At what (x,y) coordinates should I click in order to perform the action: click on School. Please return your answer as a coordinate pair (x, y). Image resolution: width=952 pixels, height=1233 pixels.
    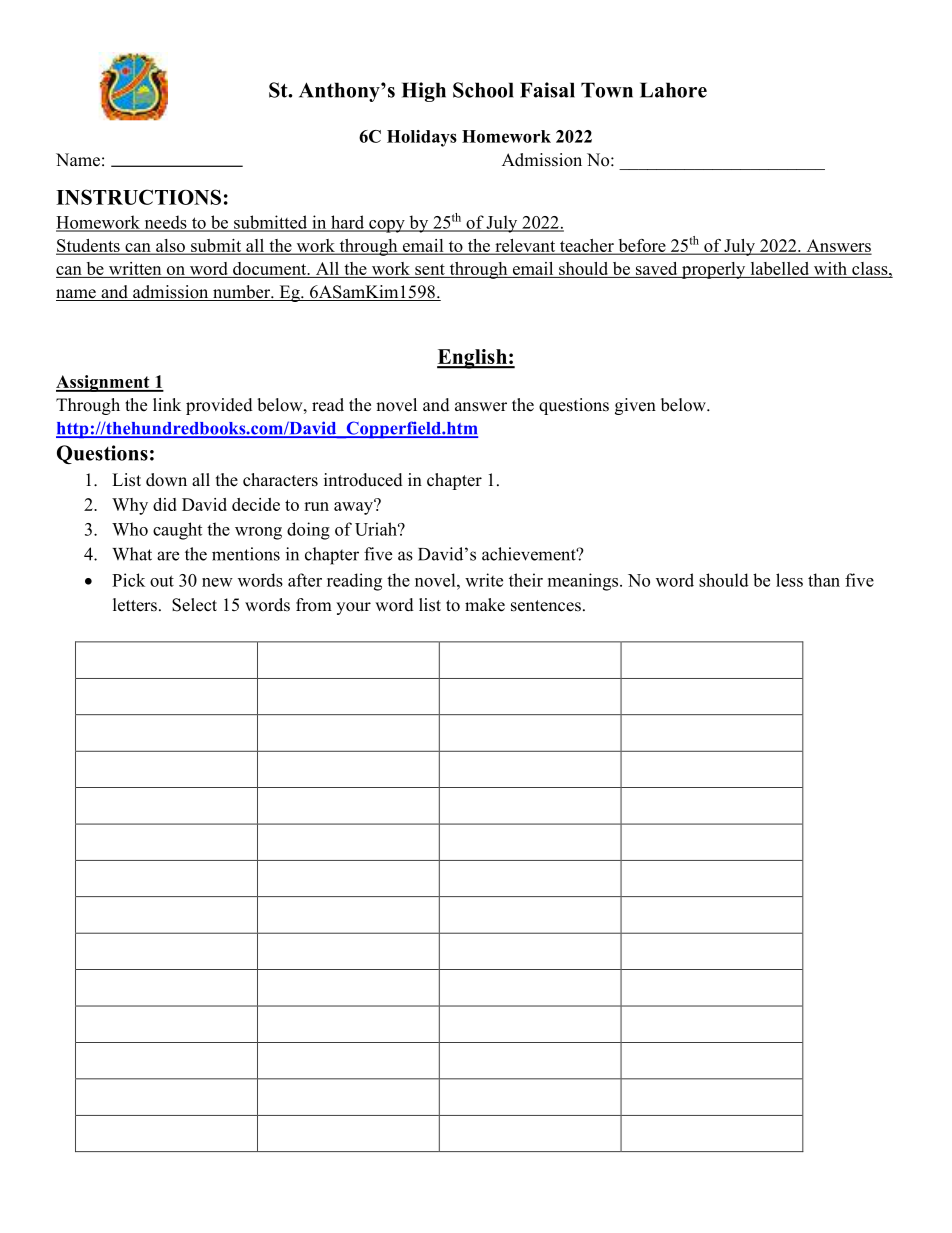
    Looking at the image, I should click on (483, 90).
